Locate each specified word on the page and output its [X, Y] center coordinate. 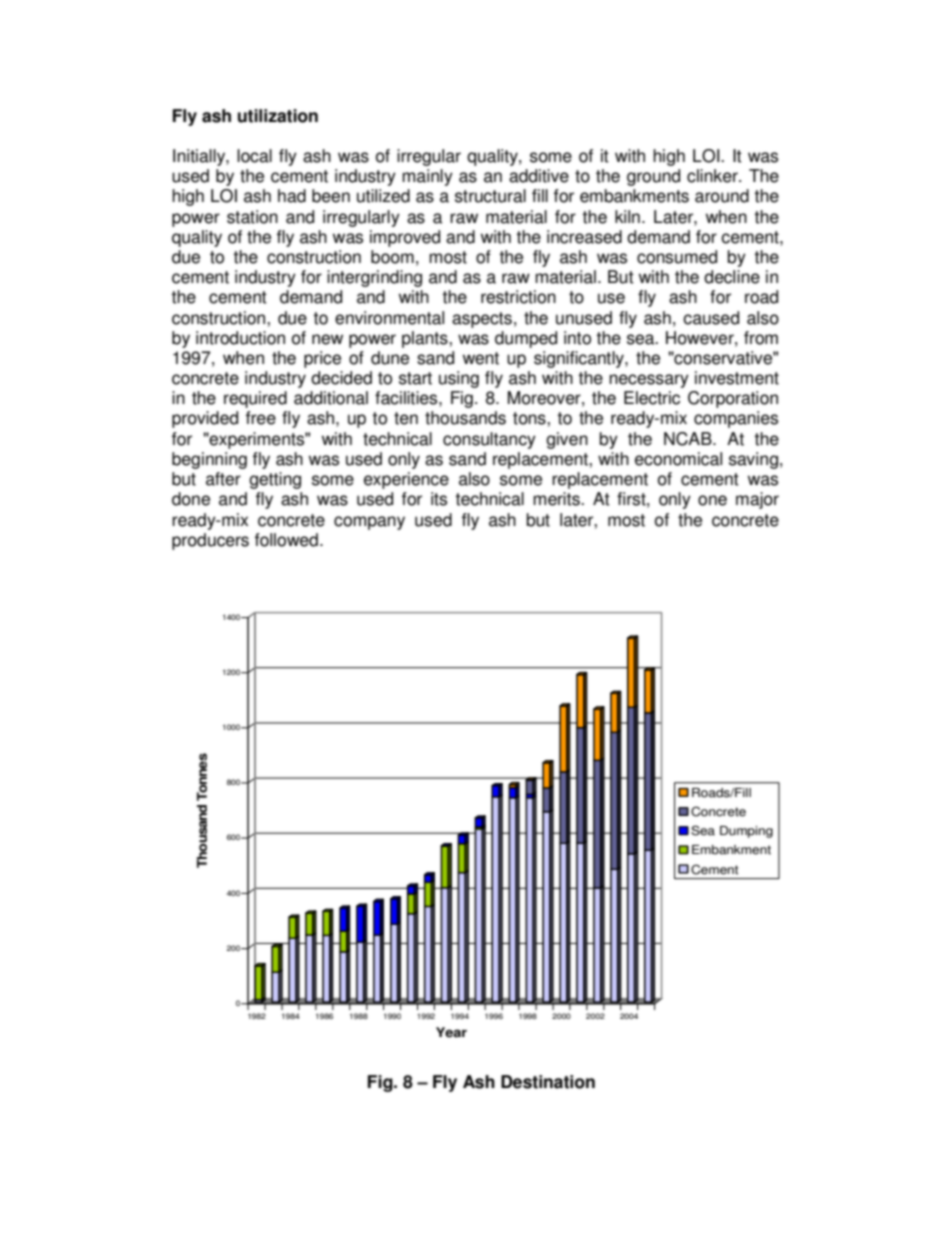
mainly [427, 177]
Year [451, 1032]
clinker [713, 176]
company [369, 523]
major [757, 500]
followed [286, 540]
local [254, 156]
